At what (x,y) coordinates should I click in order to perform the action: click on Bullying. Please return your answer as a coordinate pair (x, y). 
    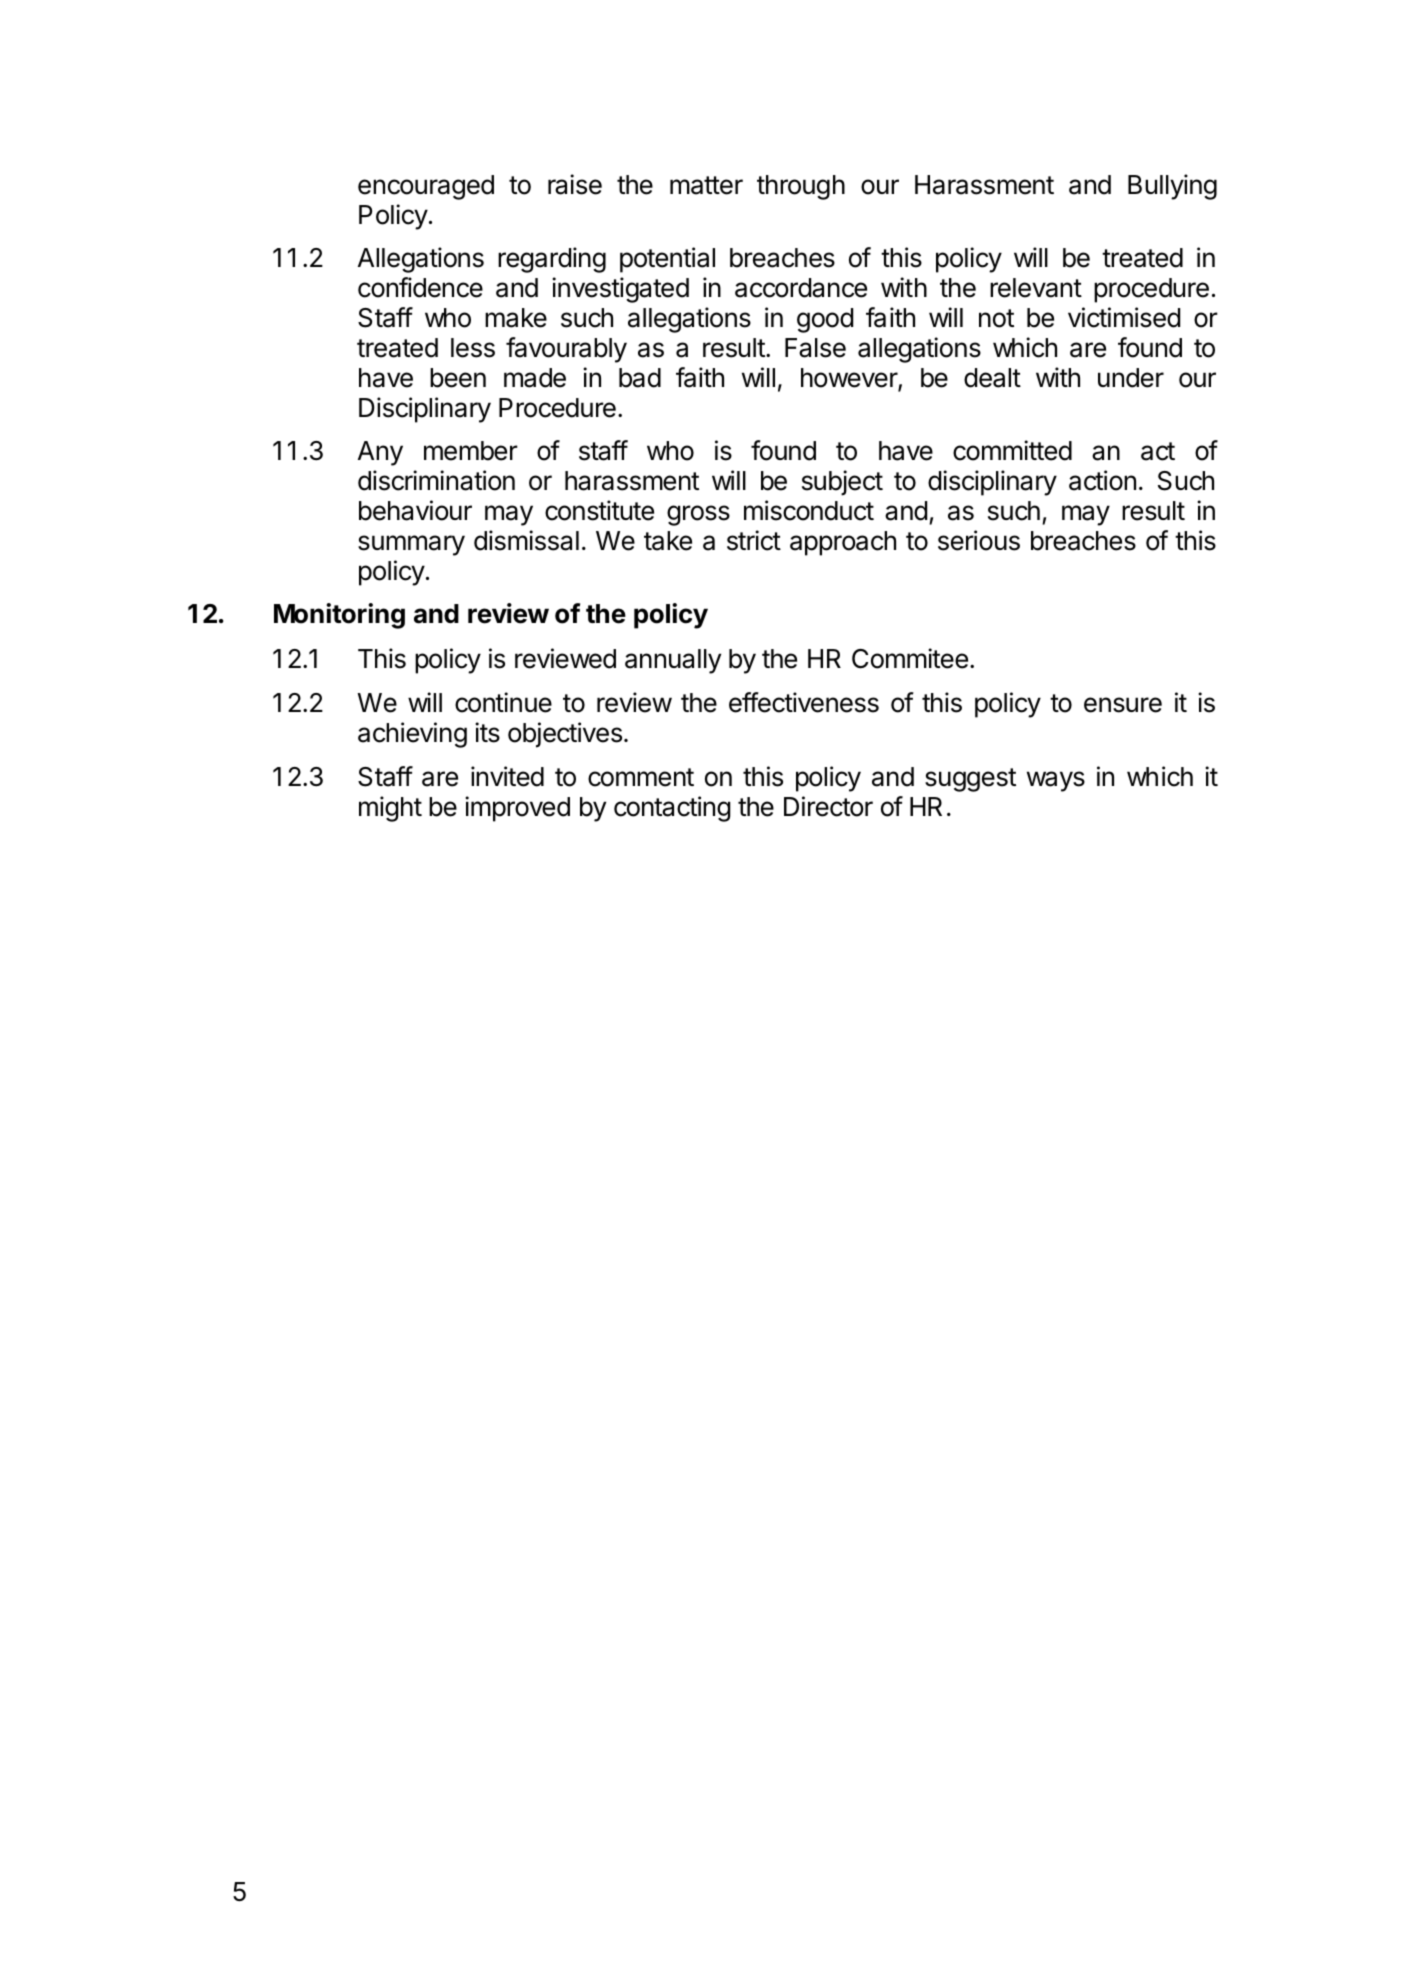
    Looking at the image, I should click on (1172, 187).
